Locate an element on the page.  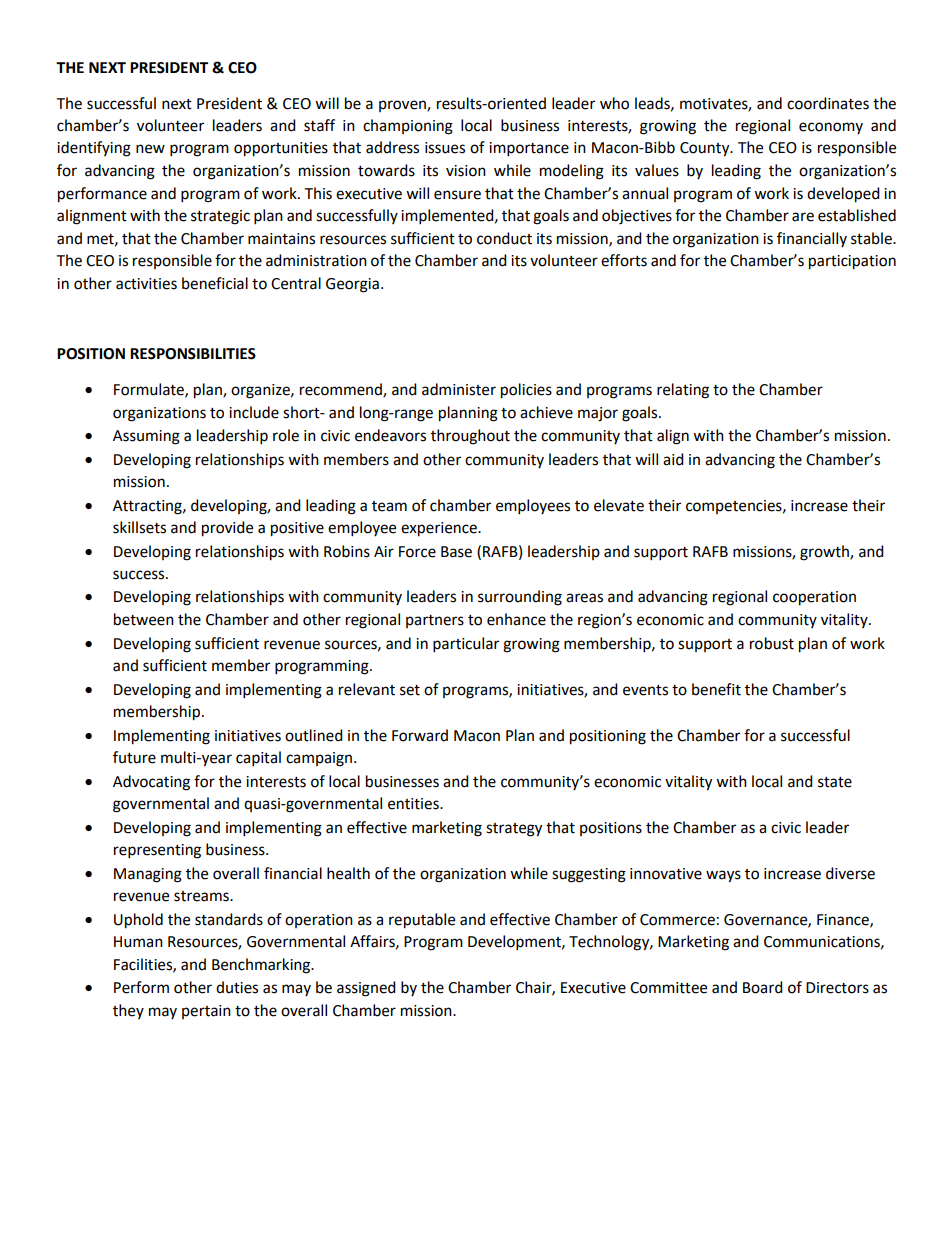
new is located at coordinates (150, 149).
